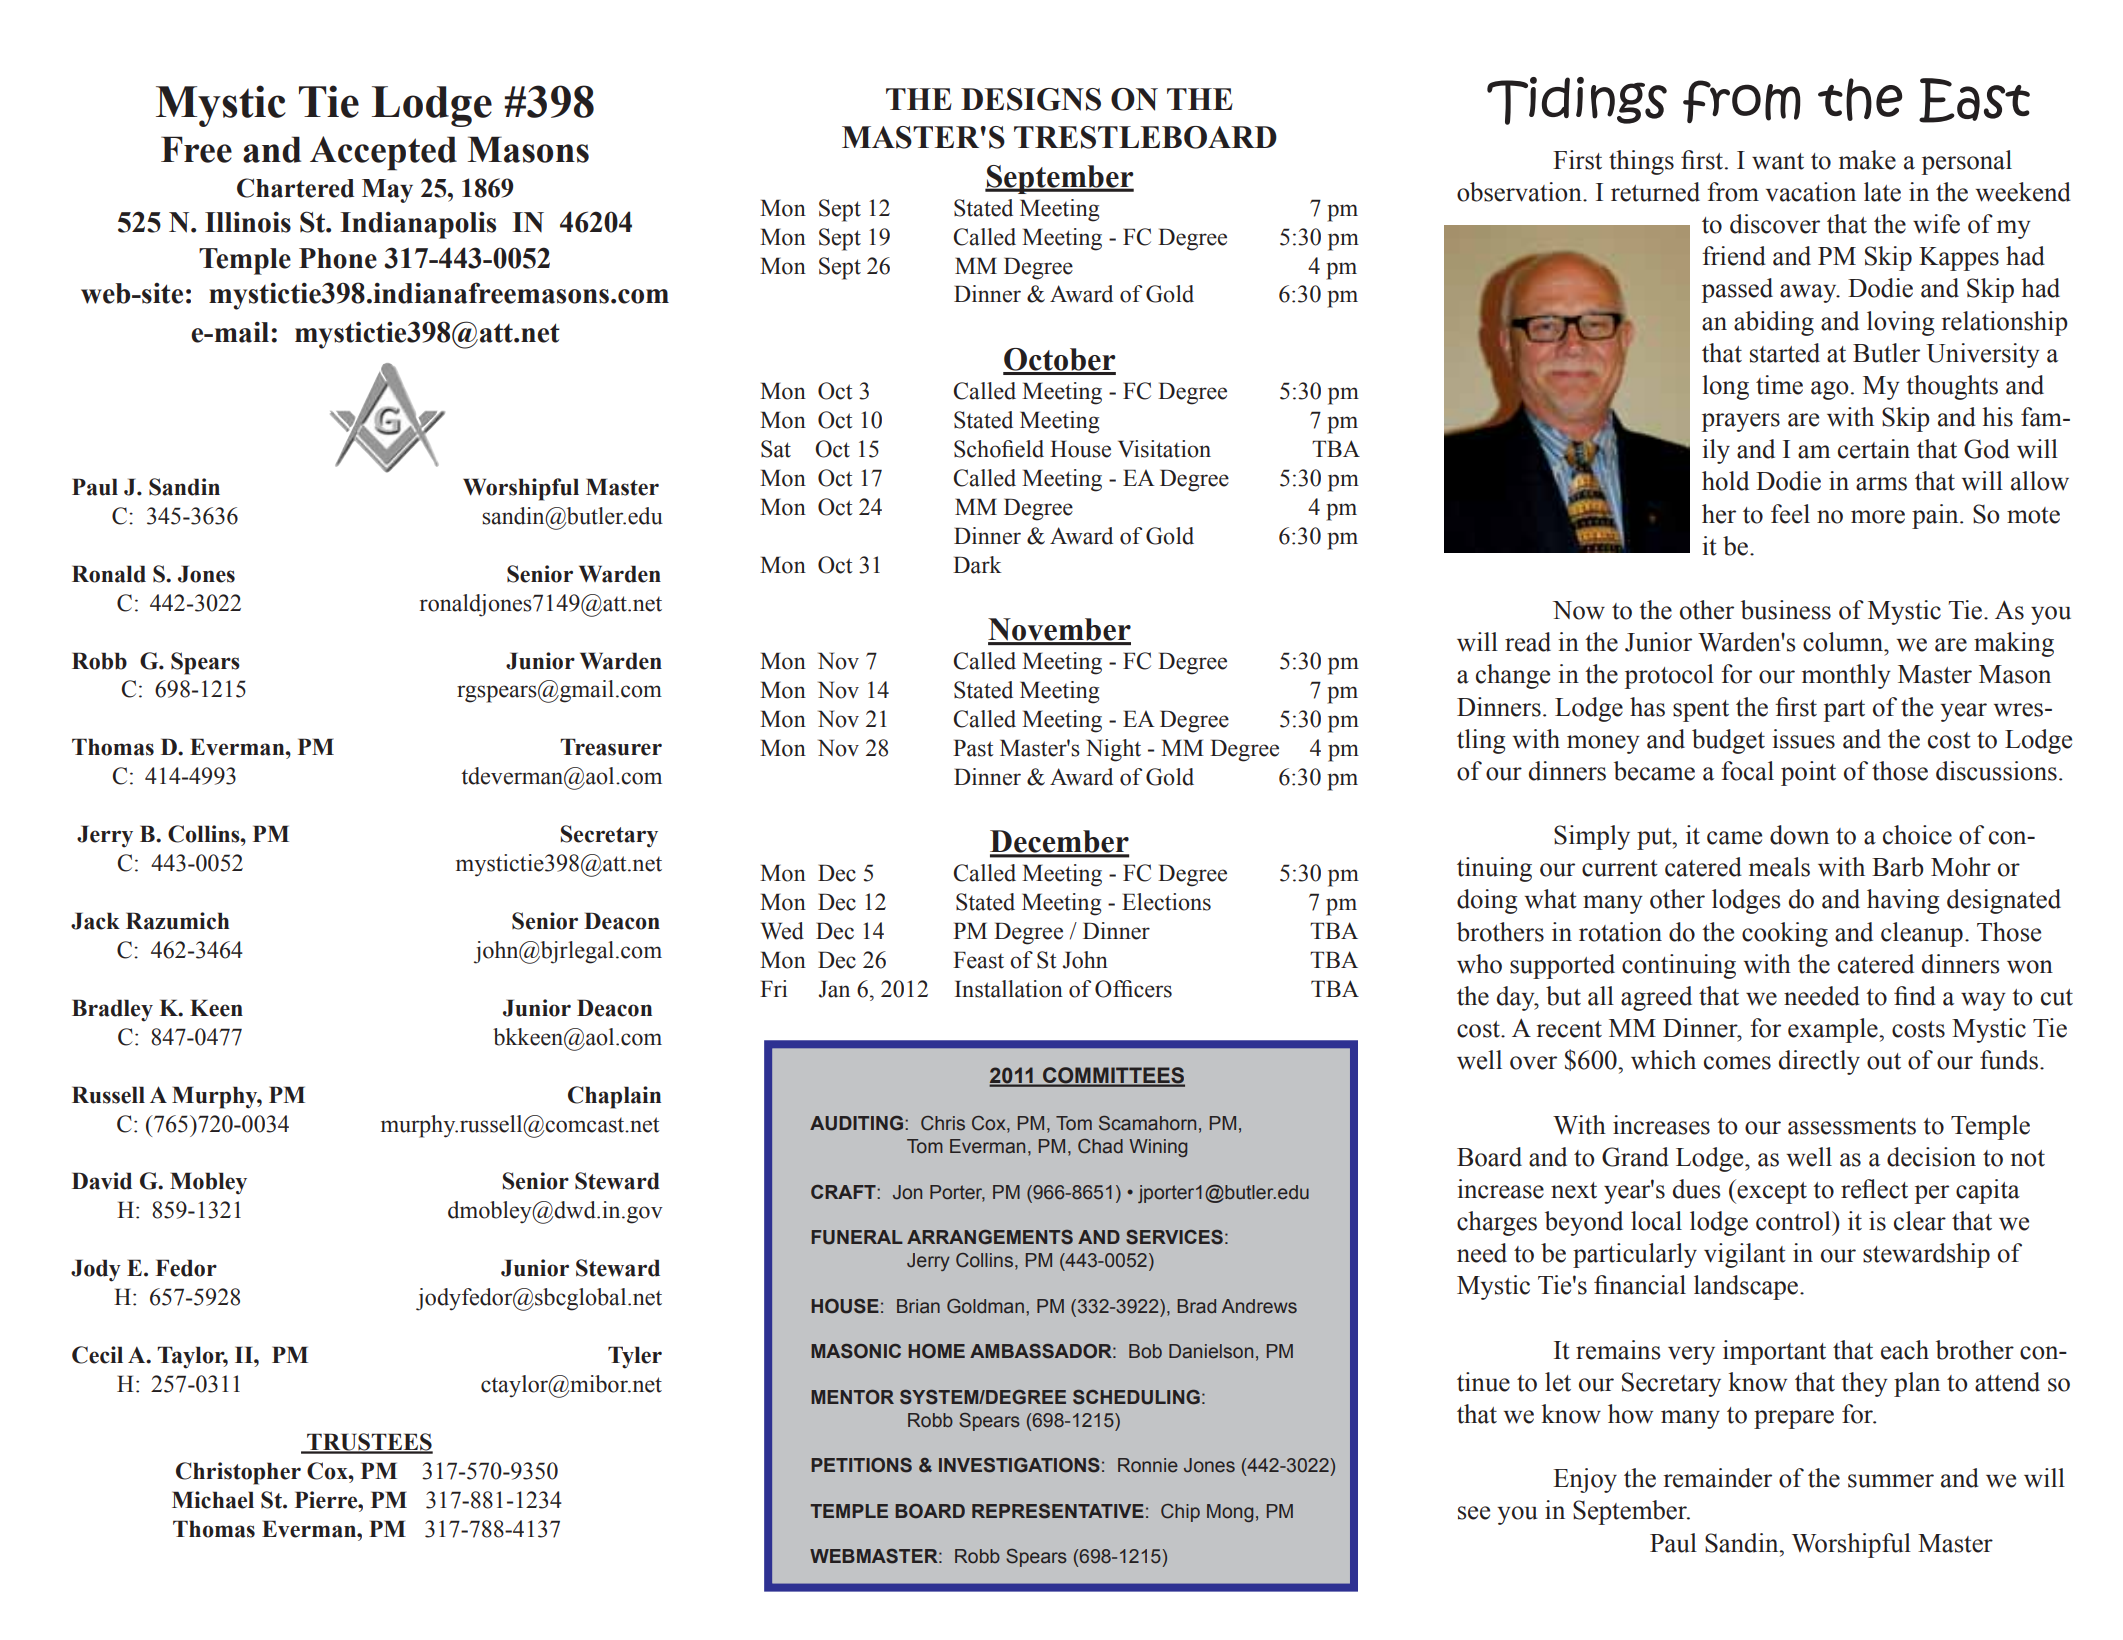 This screenshot has width=2123, height=1640. I want to click on David, so click(102, 1181).
